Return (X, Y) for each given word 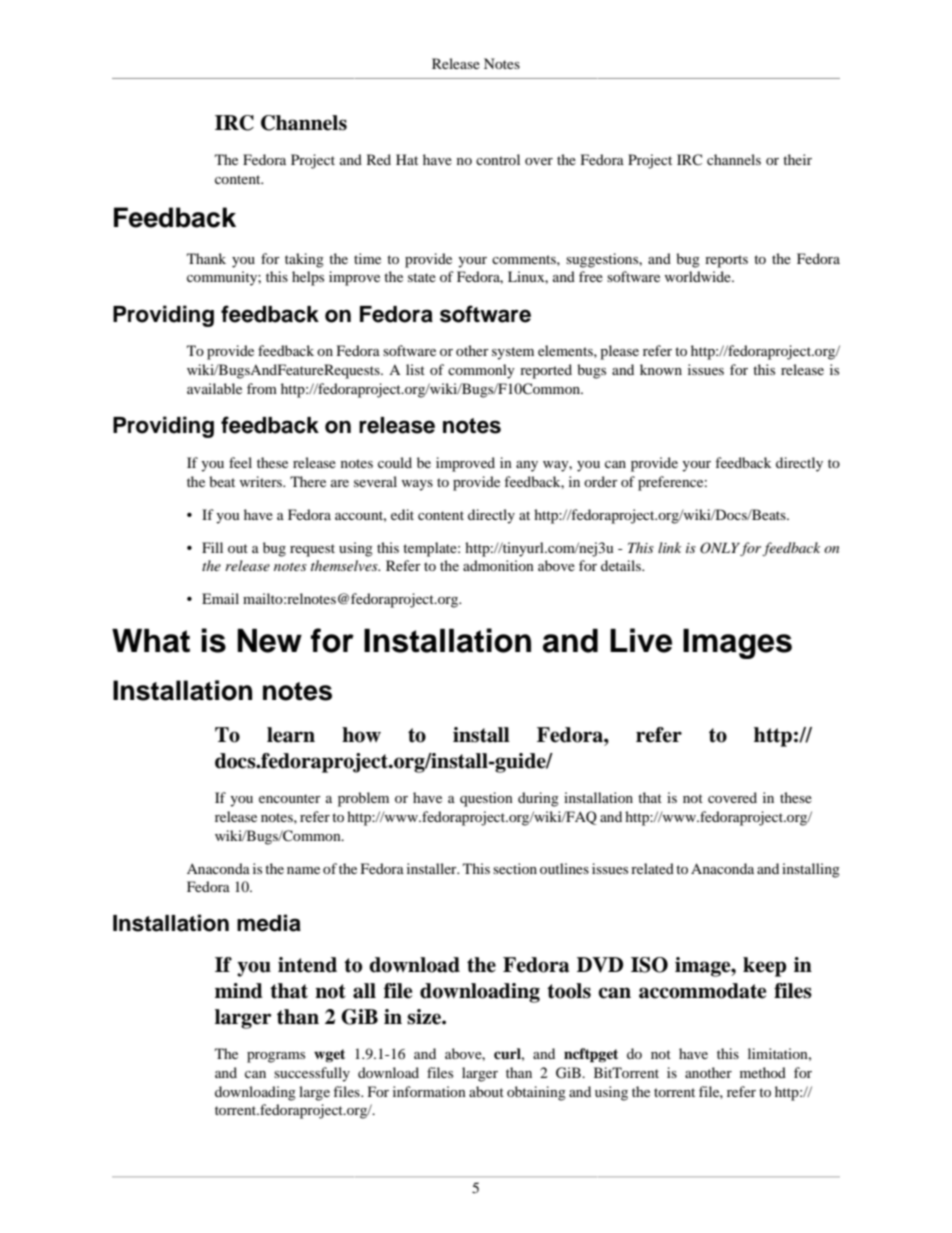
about (486, 1091)
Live (641, 640)
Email (220, 598)
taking (304, 260)
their (797, 159)
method (763, 1072)
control (498, 159)
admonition (498, 565)
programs (276, 1057)
